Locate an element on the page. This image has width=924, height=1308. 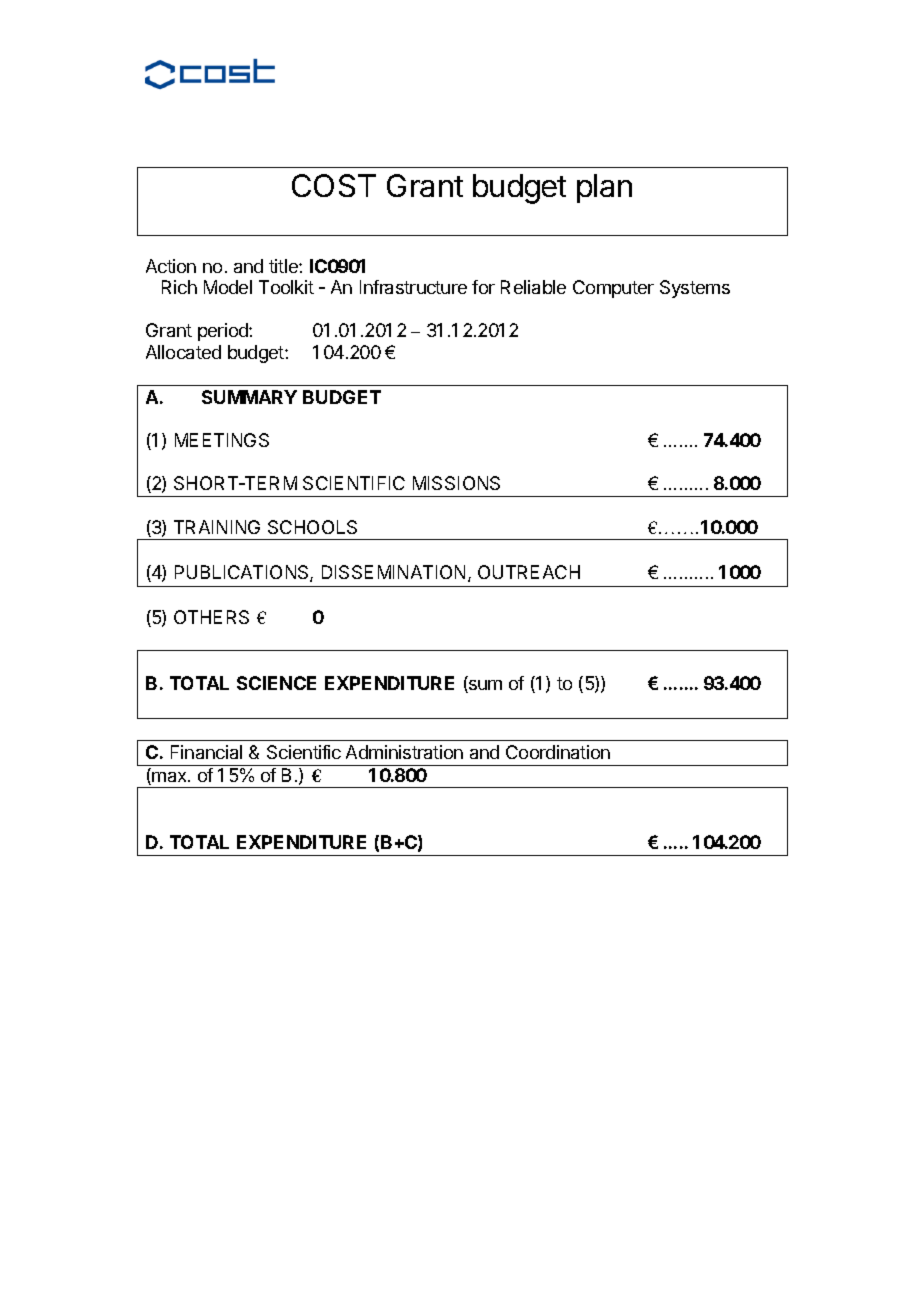
OUTREACH is located at coordinates (529, 572).
